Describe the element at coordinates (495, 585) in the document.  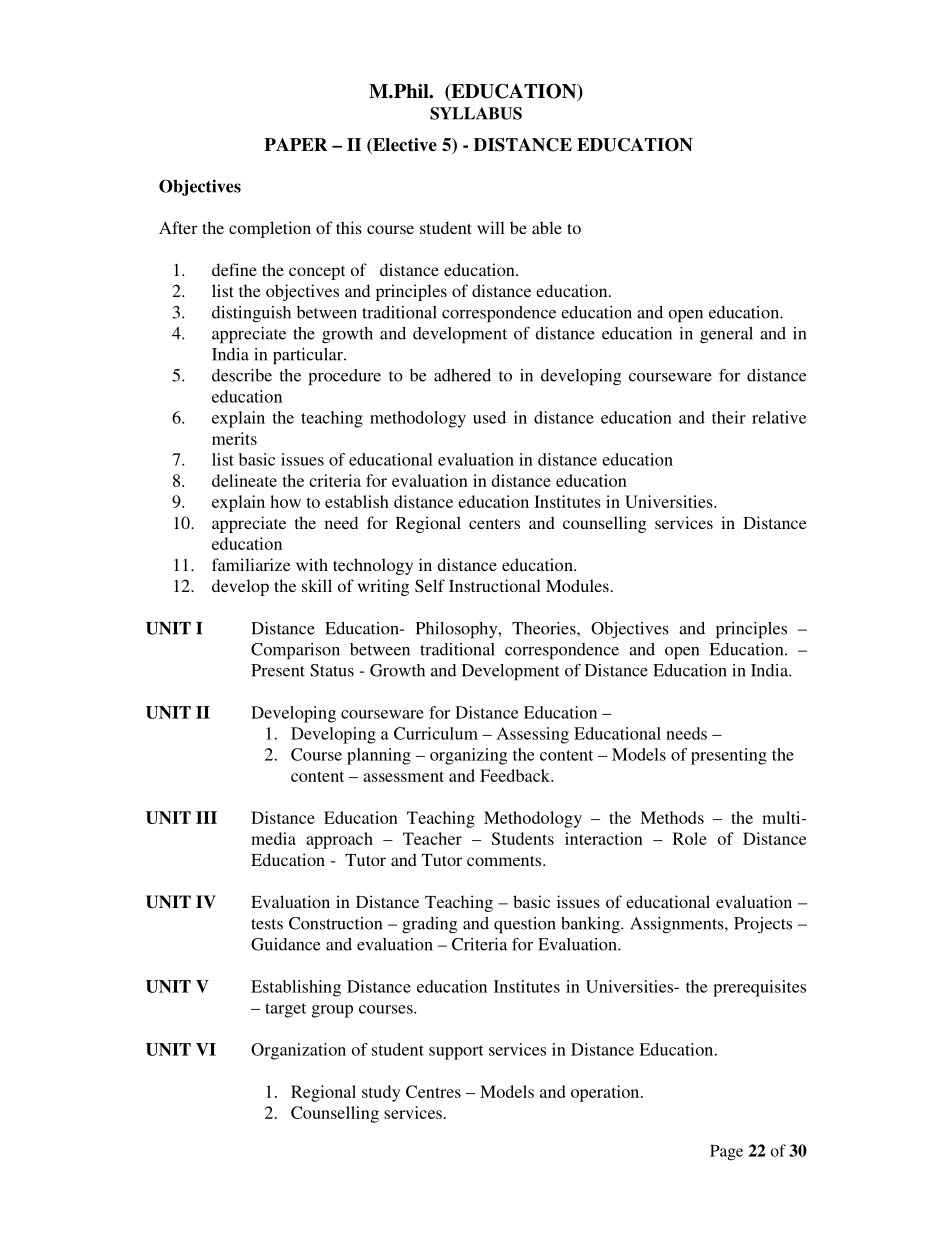
I see `Instructional` at that location.
